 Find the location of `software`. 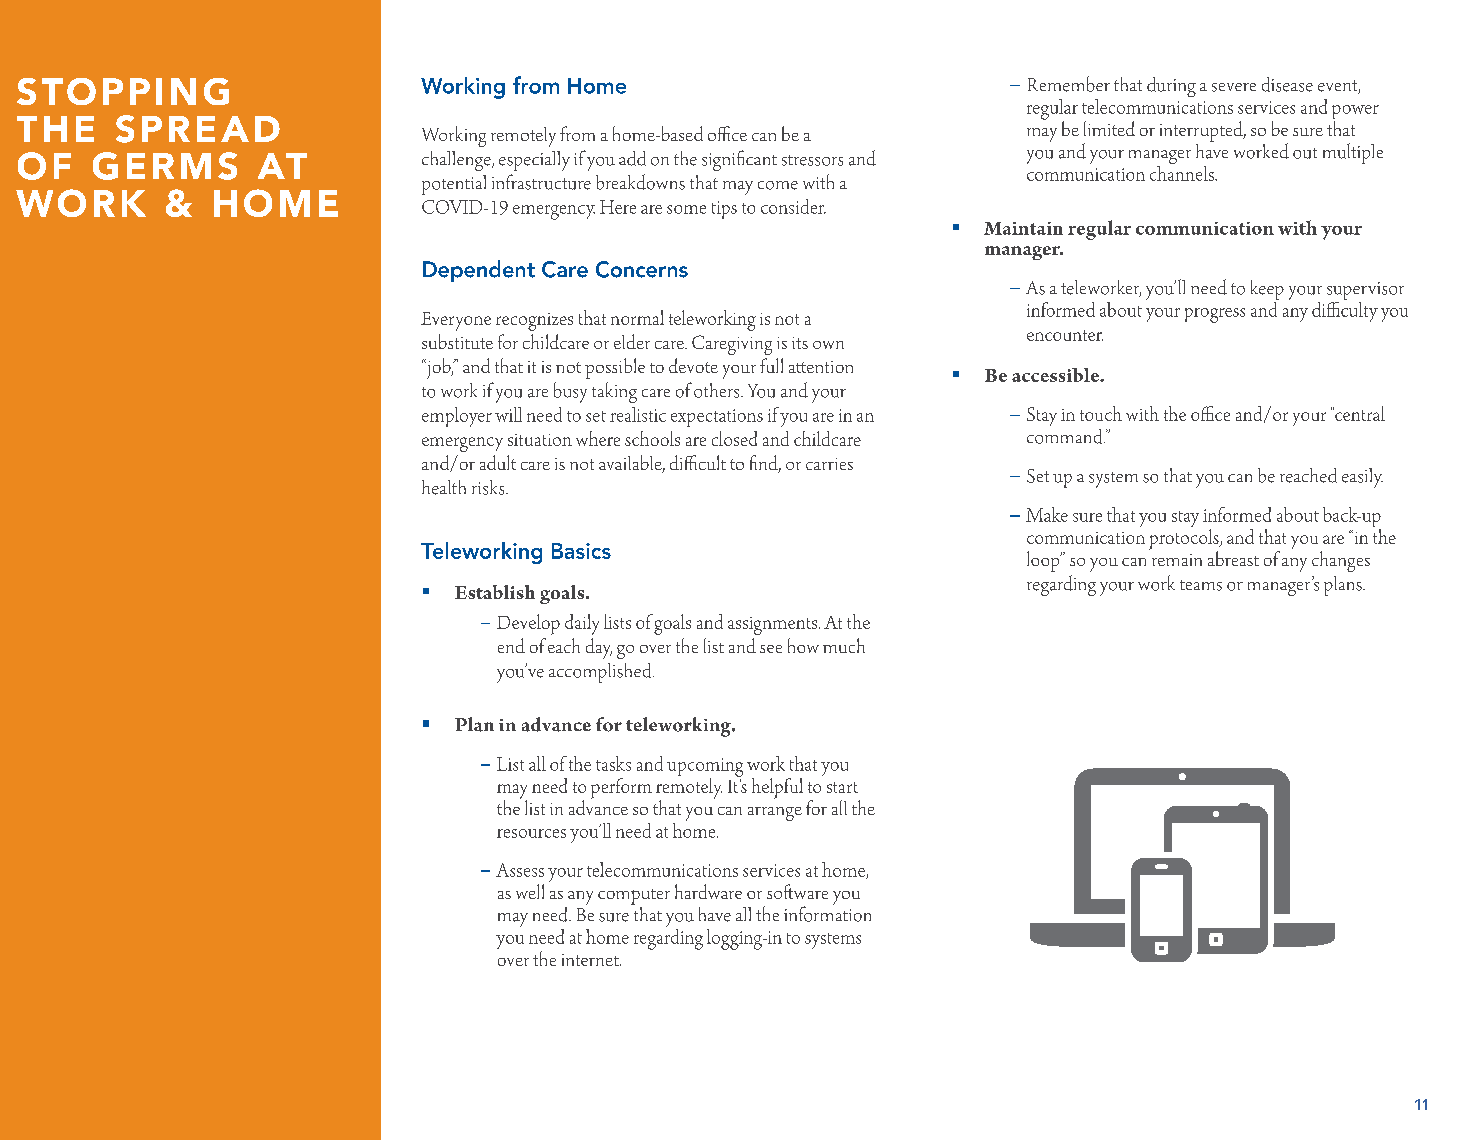

software is located at coordinates (797, 891).
